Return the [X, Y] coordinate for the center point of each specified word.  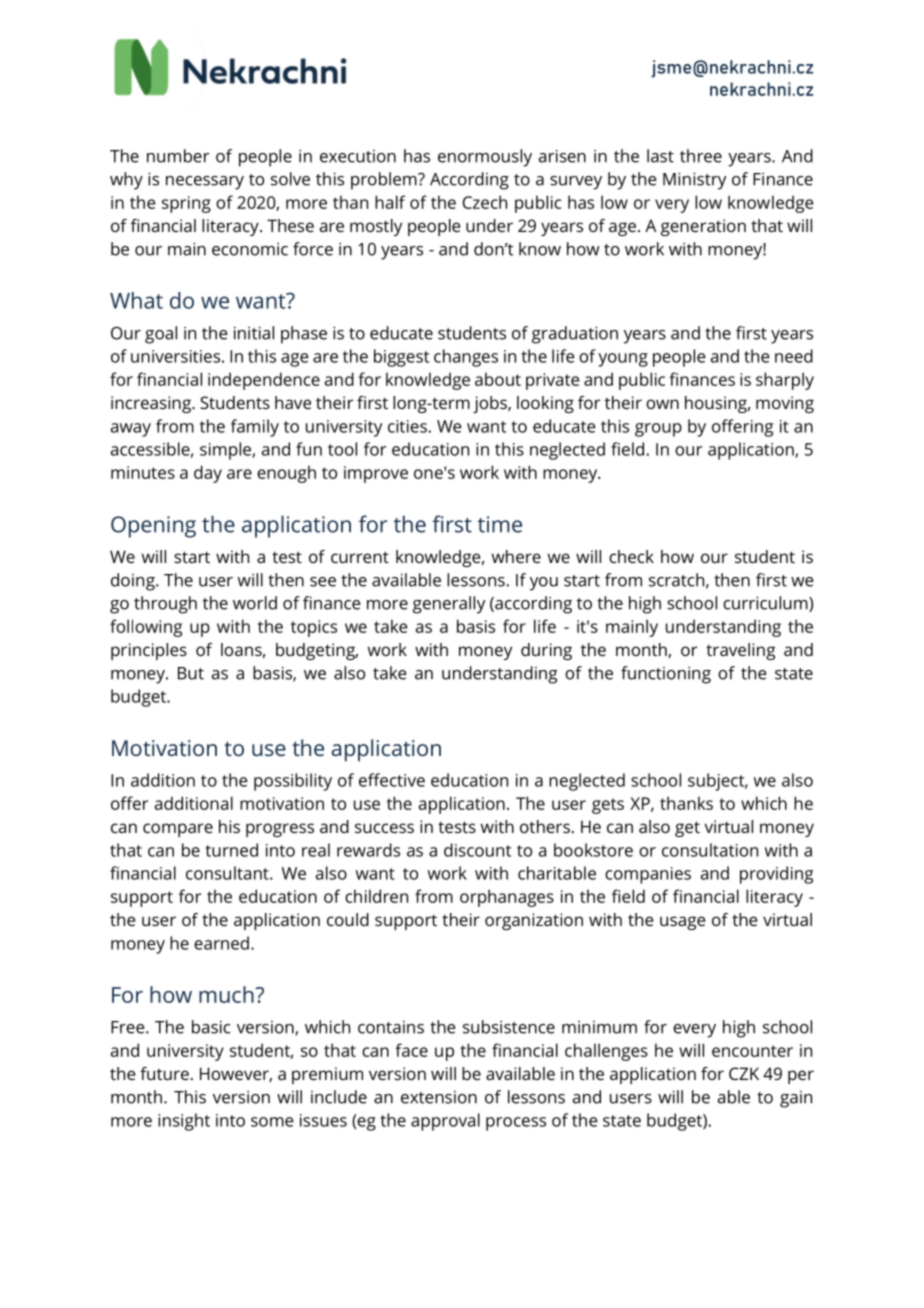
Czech [485, 202]
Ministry [694, 181]
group [658, 430]
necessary [205, 183]
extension [439, 1097]
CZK [744, 1073]
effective [392, 780]
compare [178, 830]
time [500, 524]
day [208, 474]
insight [184, 1122]
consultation [710, 850]
